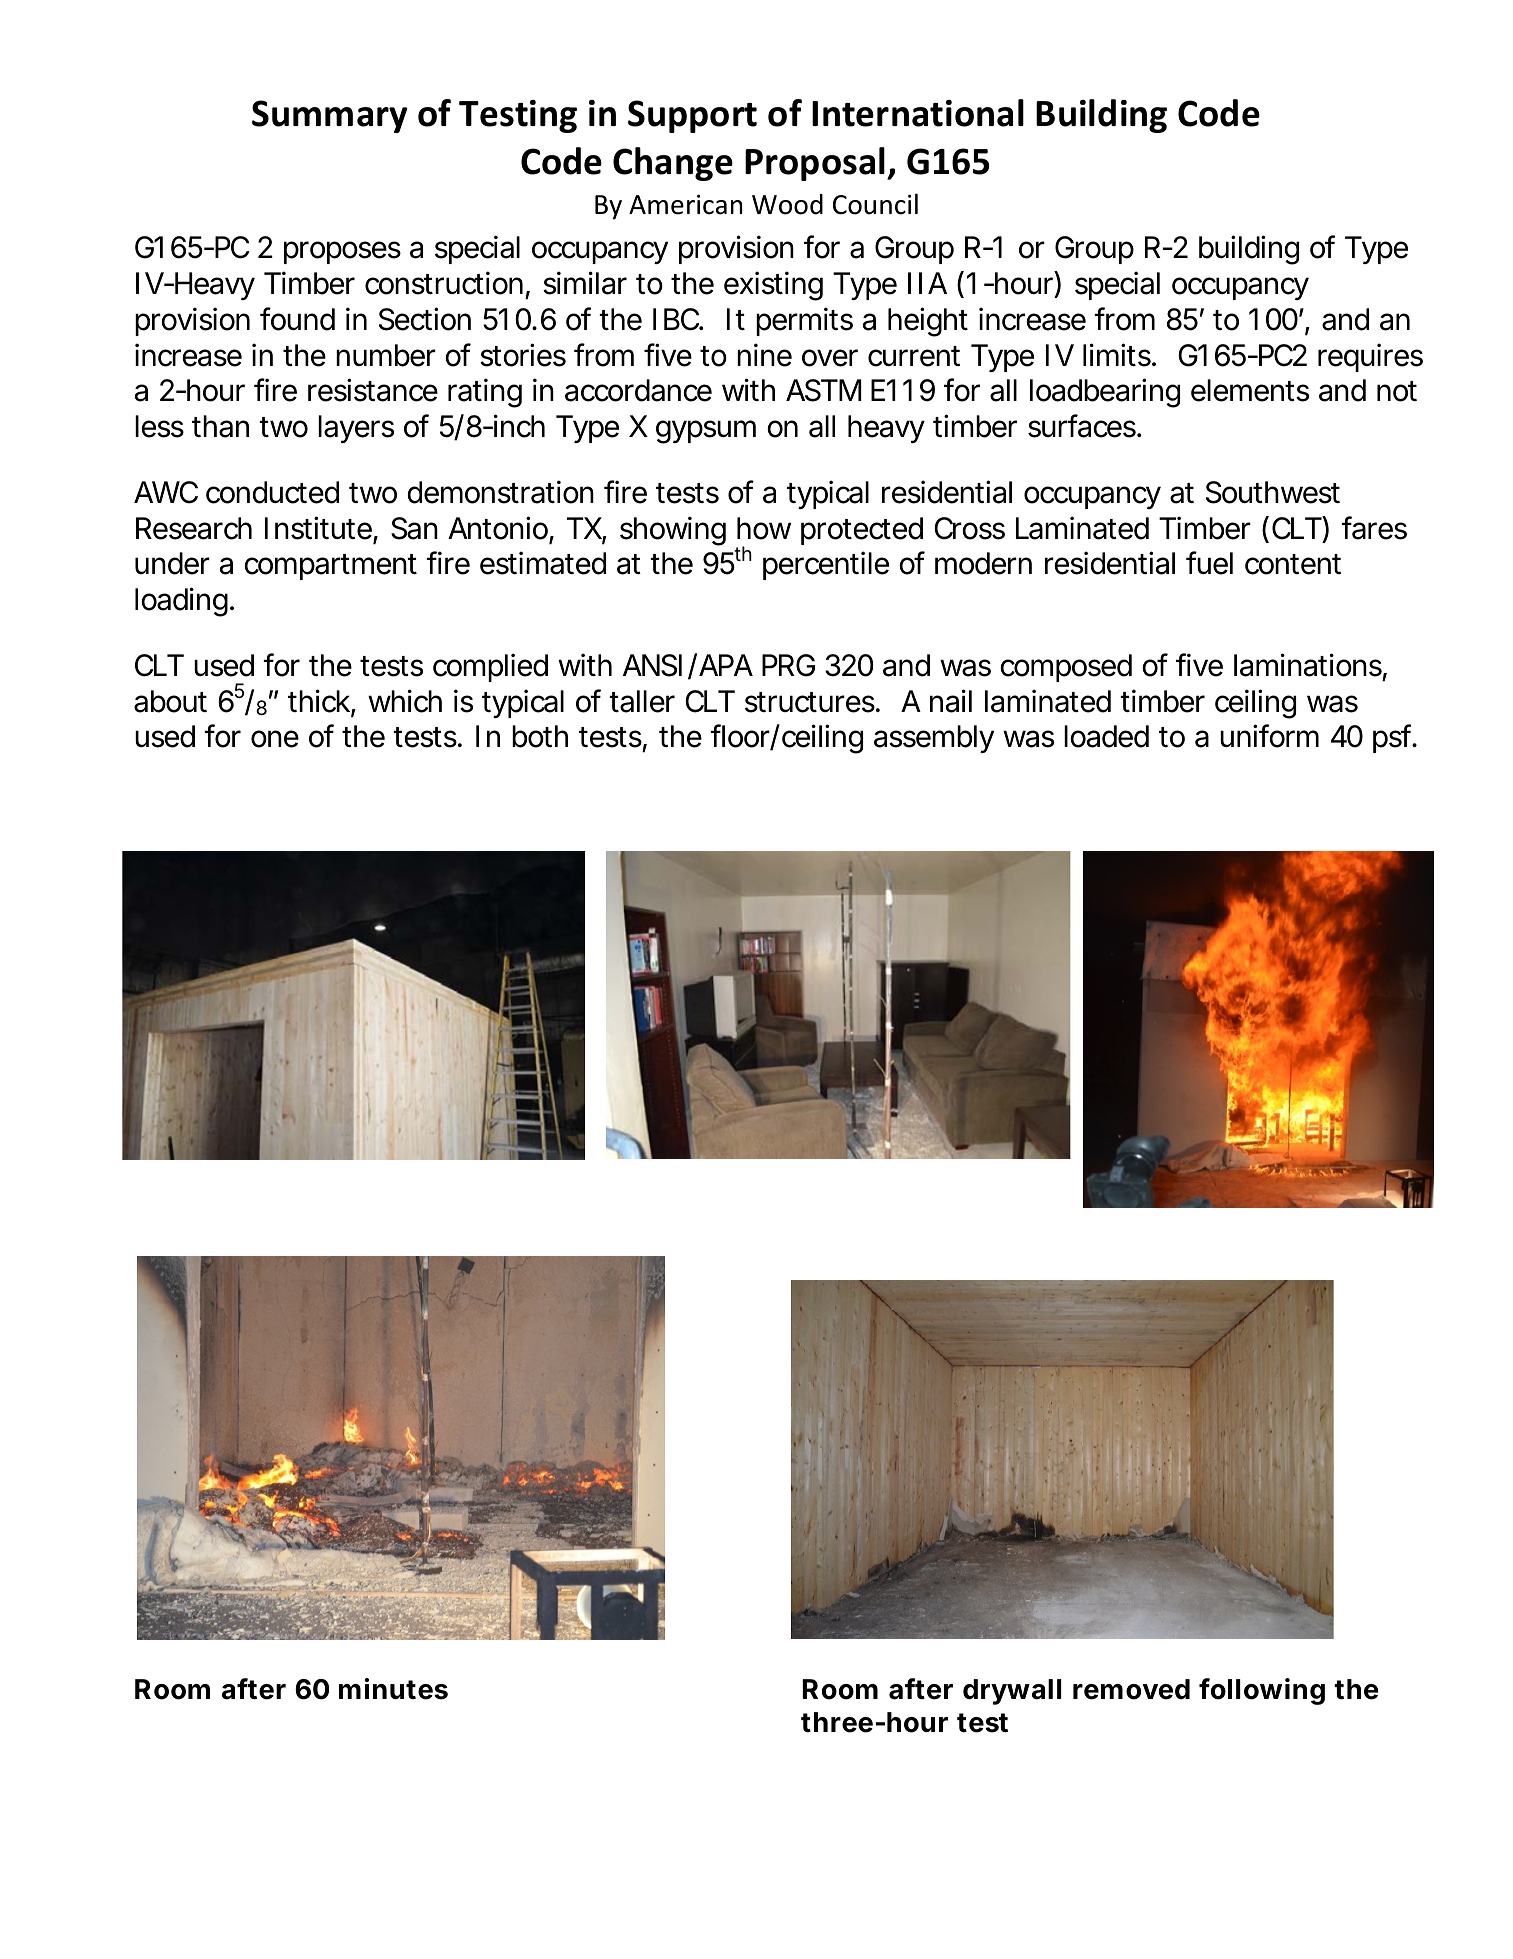  I want to click on both, so click(540, 736).
